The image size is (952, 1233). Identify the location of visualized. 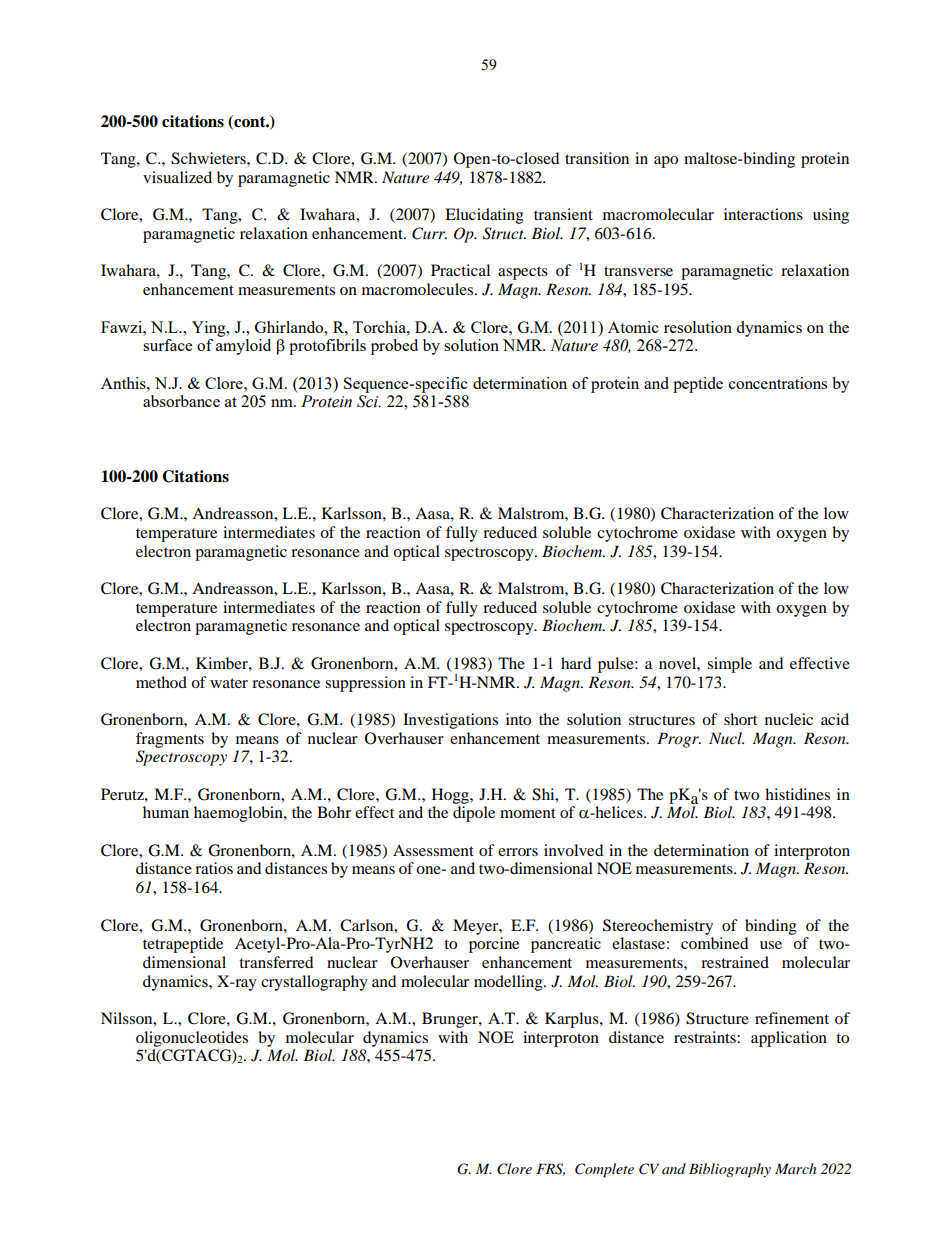
(177, 177).
